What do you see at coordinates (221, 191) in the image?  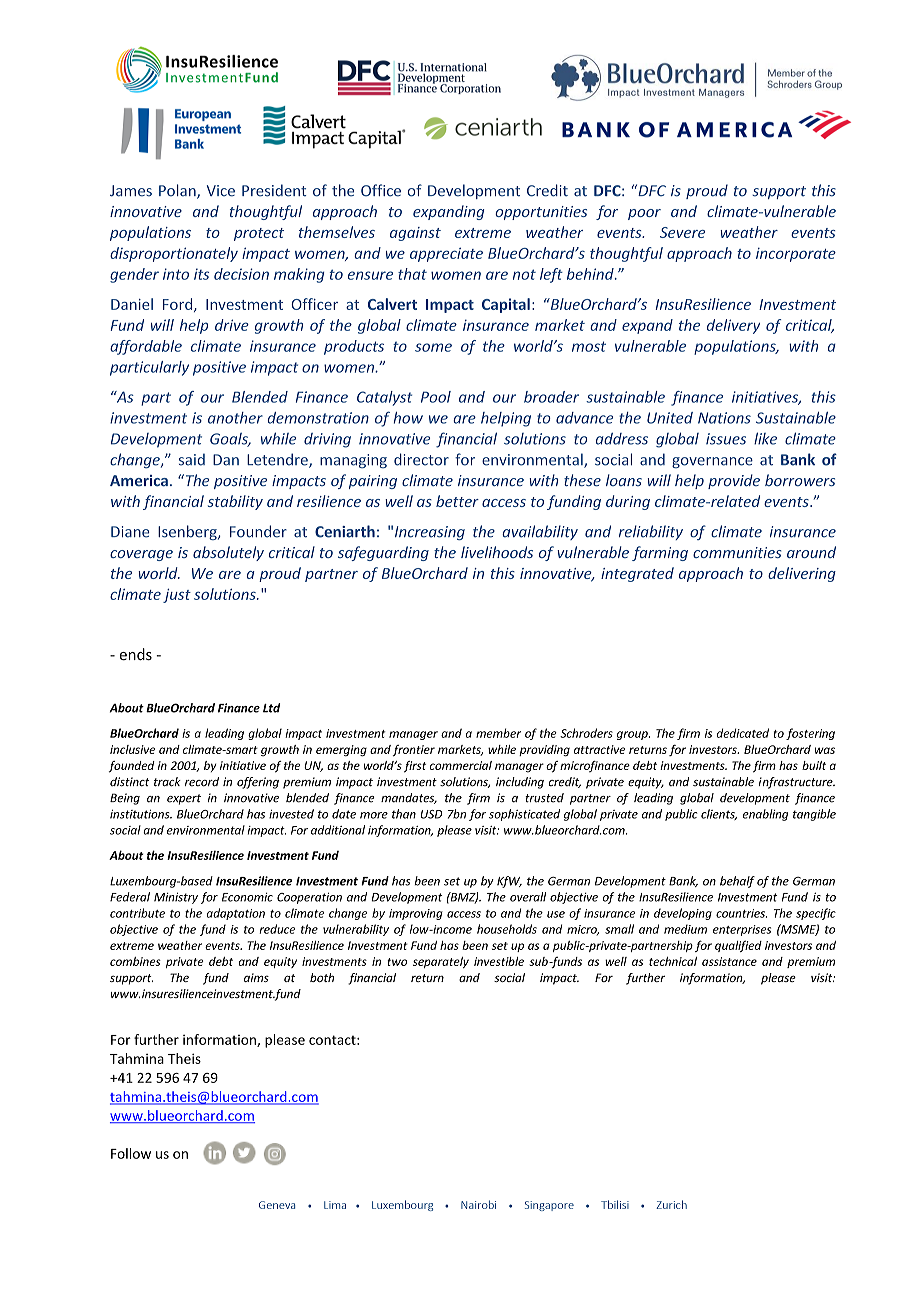 I see `Vice` at bounding box center [221, 191].
